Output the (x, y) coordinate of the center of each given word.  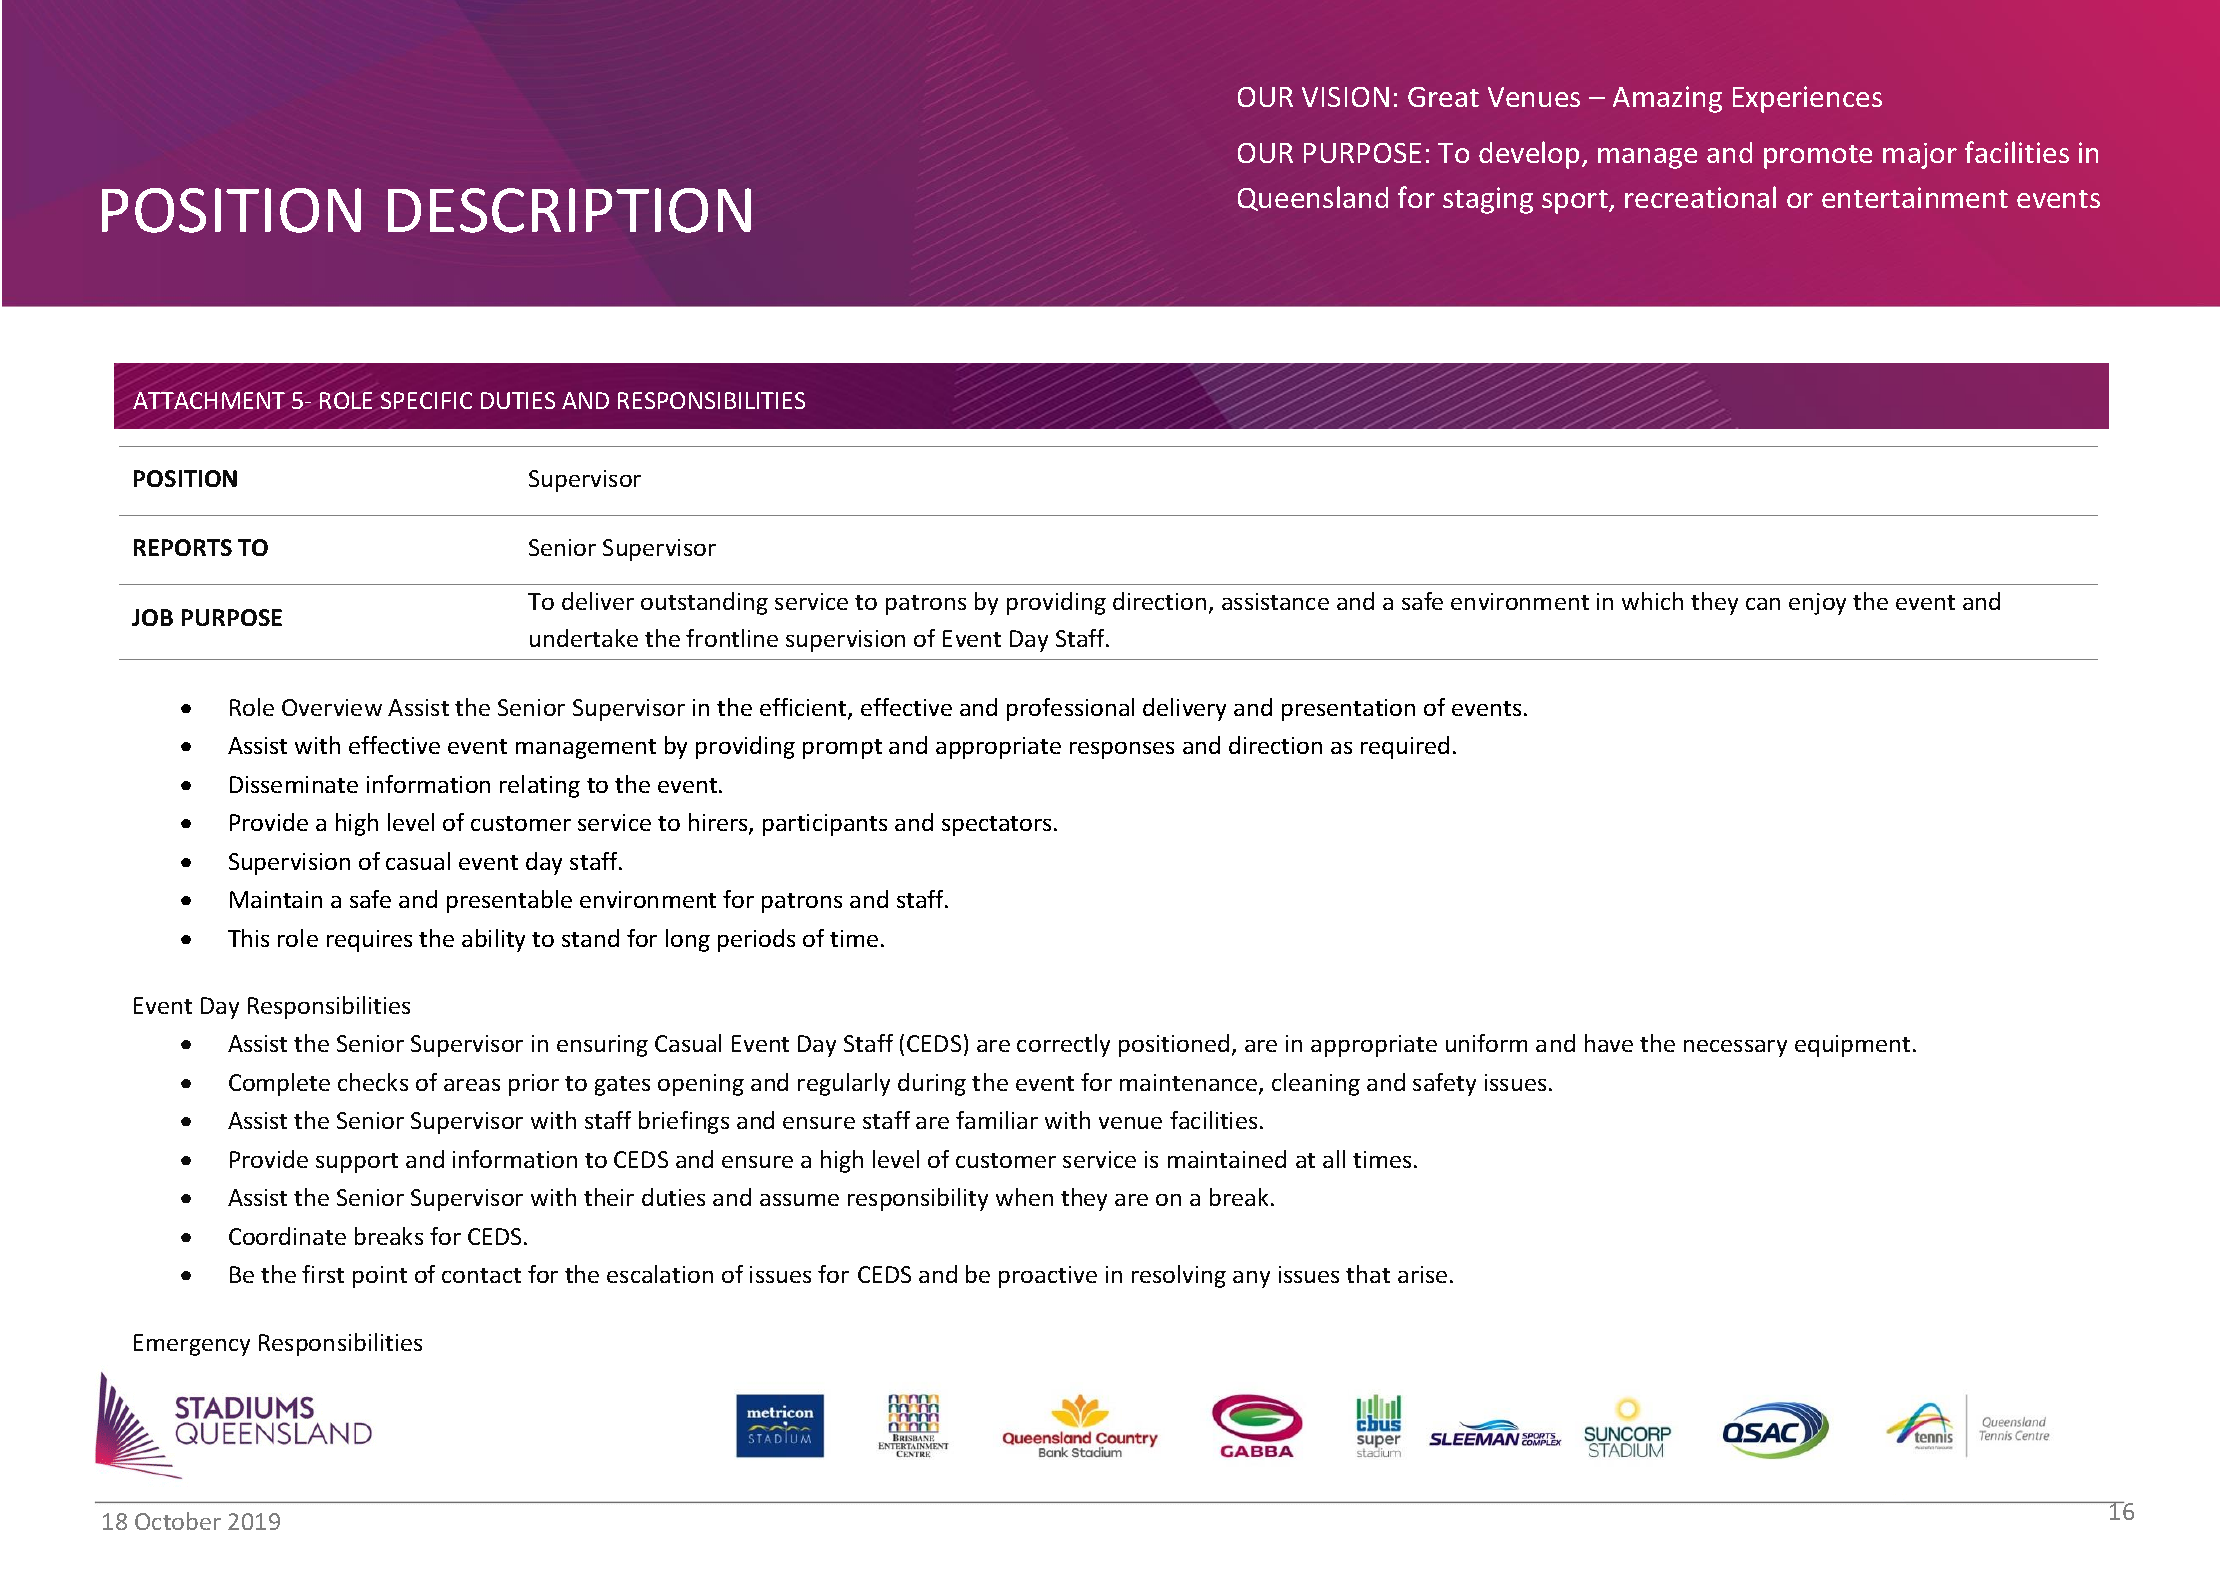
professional (1070, 709)
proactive (1048, 1277)
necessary (1735, 1048)
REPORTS (183, 547)
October (178, 1521)
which (1652, 601)
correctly (1063, 1045)
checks (373, 1082)
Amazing (1667, 99)
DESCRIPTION (569, 210)
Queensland (1313, 198)
